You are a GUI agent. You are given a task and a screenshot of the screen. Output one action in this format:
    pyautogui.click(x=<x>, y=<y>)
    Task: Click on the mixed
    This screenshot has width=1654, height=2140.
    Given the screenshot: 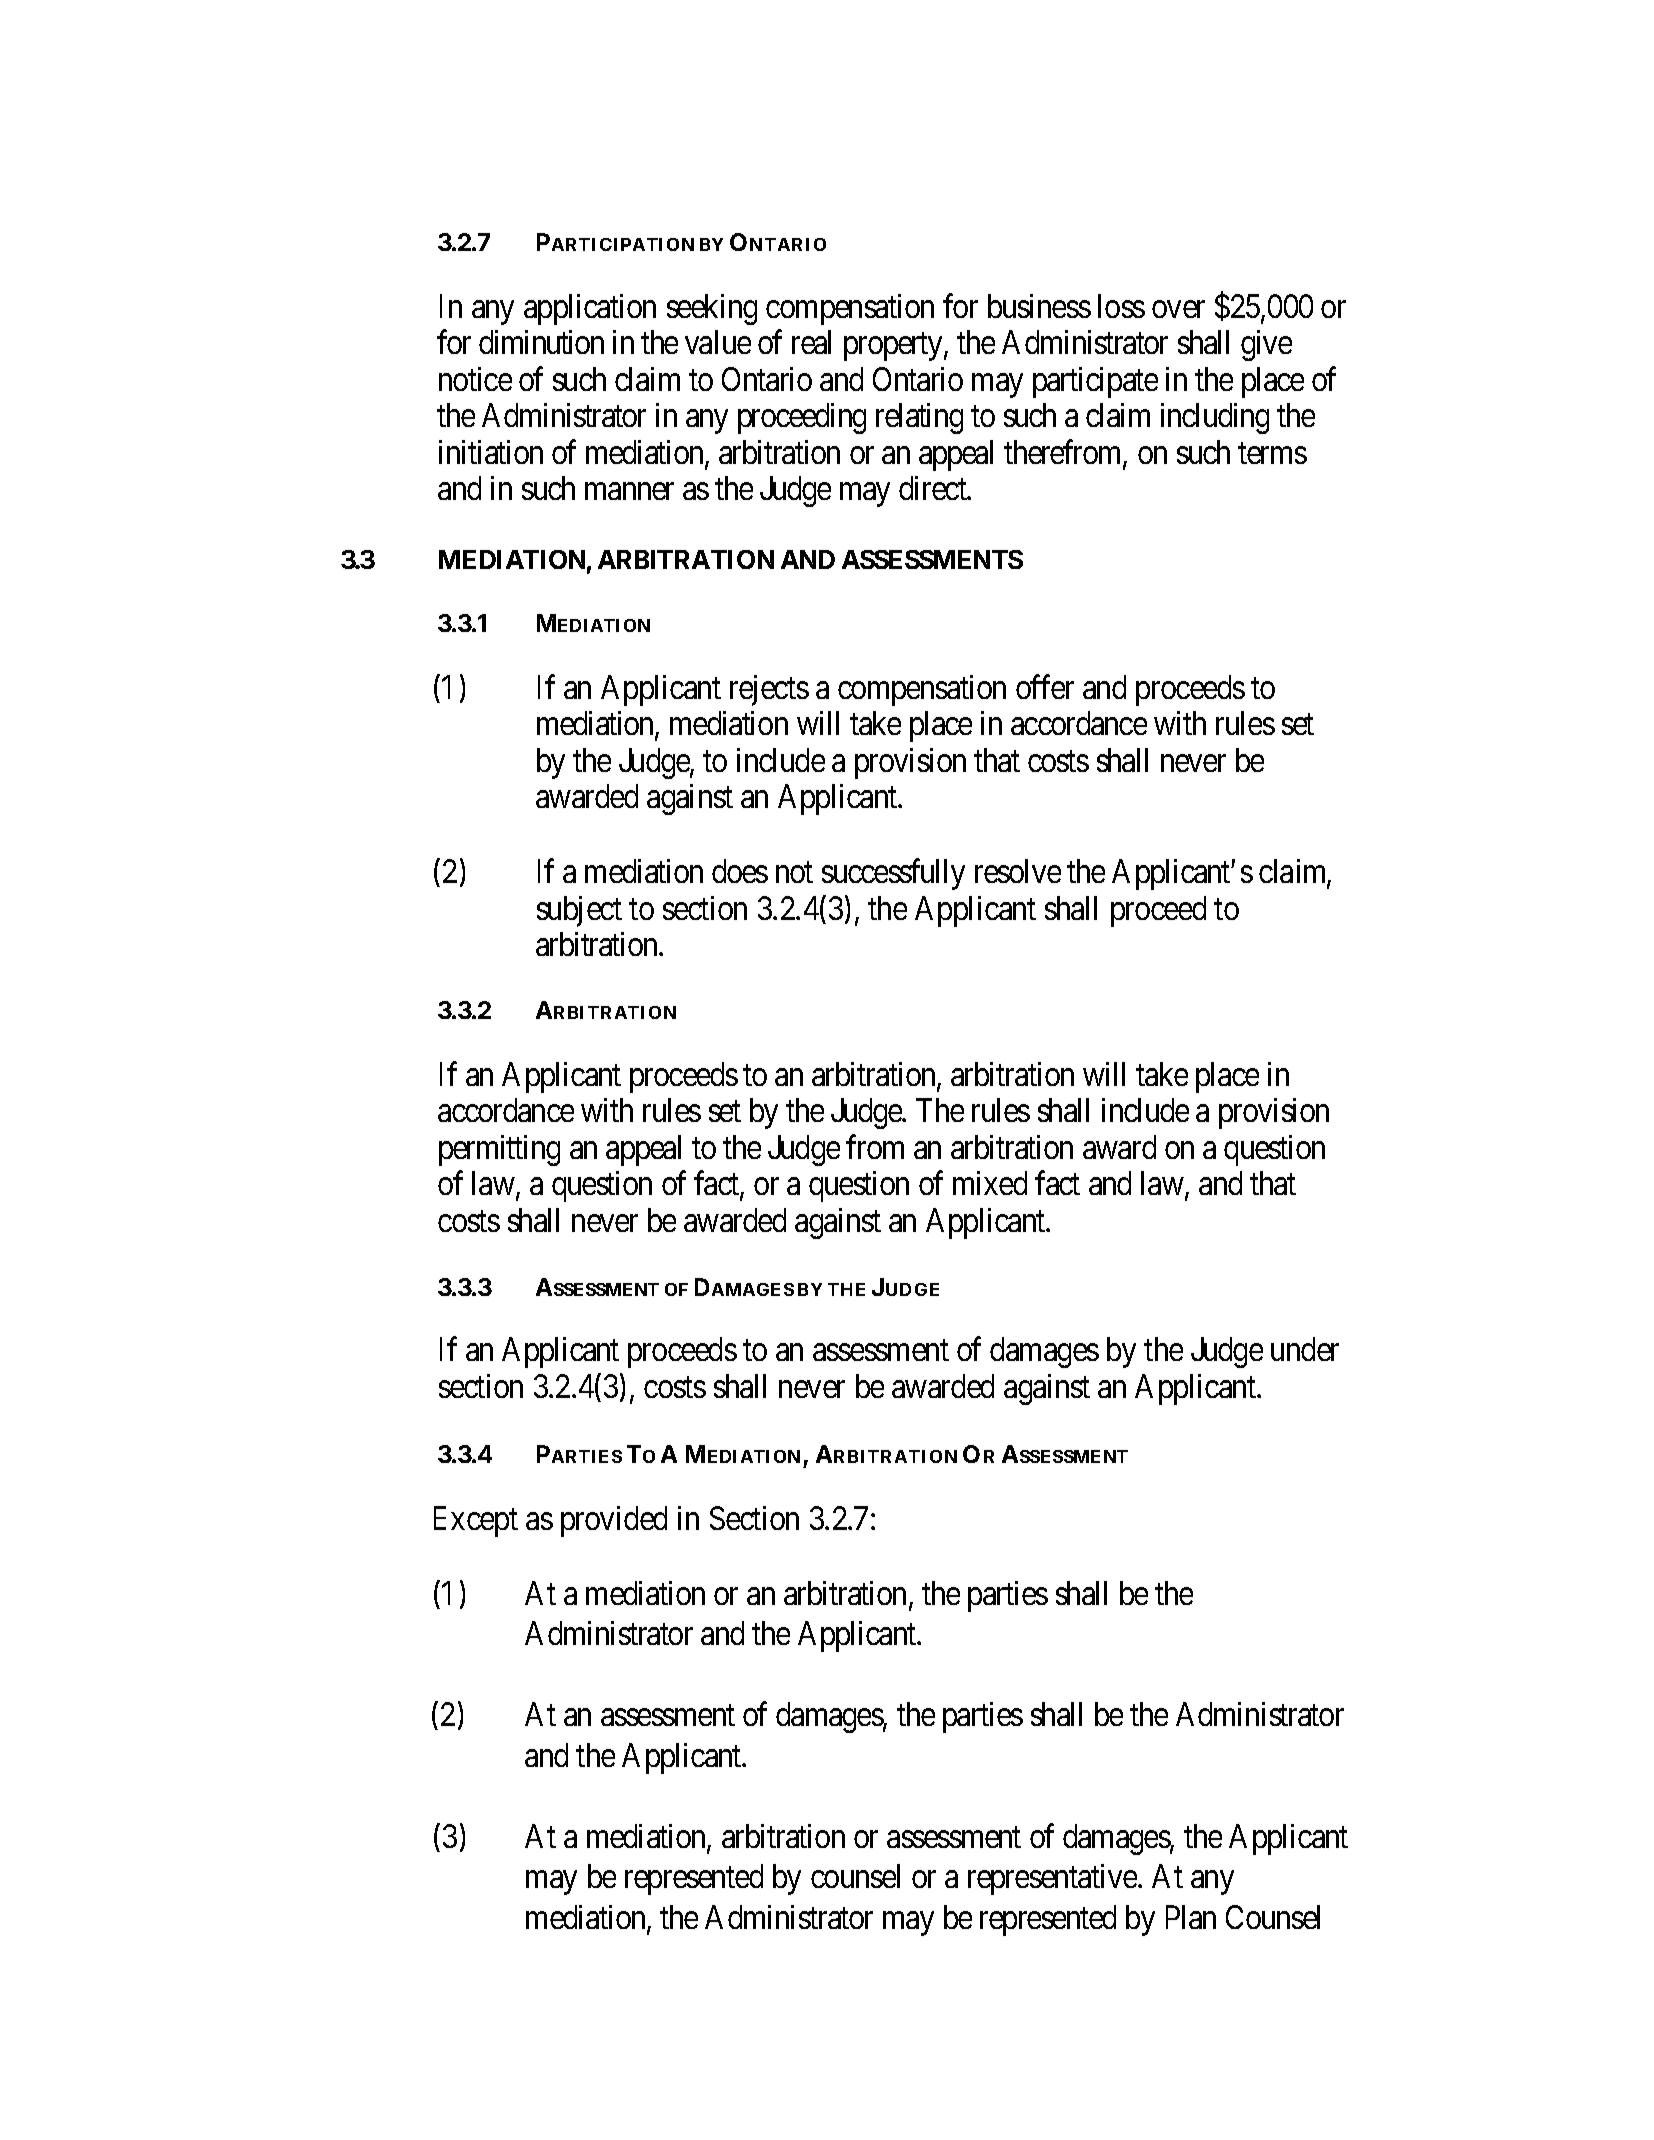 What is the action you would take?
    pyautogui.click(x=990, y=1183)
